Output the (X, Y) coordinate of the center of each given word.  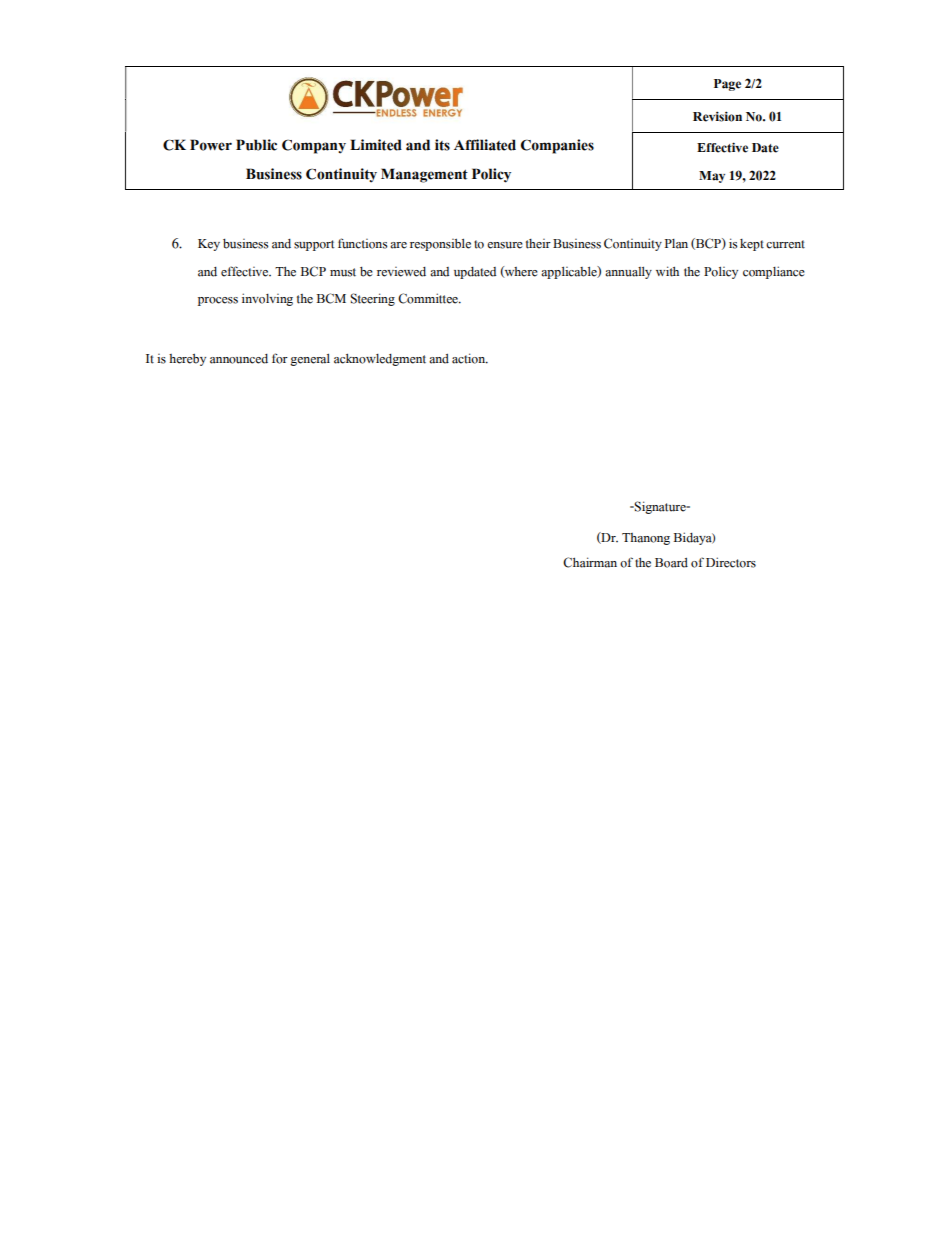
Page (727, 85)
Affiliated (485, 145)
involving (267, 299)
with (667, 271)
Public (256, 145)
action (470, 358)
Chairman (590, 562)
